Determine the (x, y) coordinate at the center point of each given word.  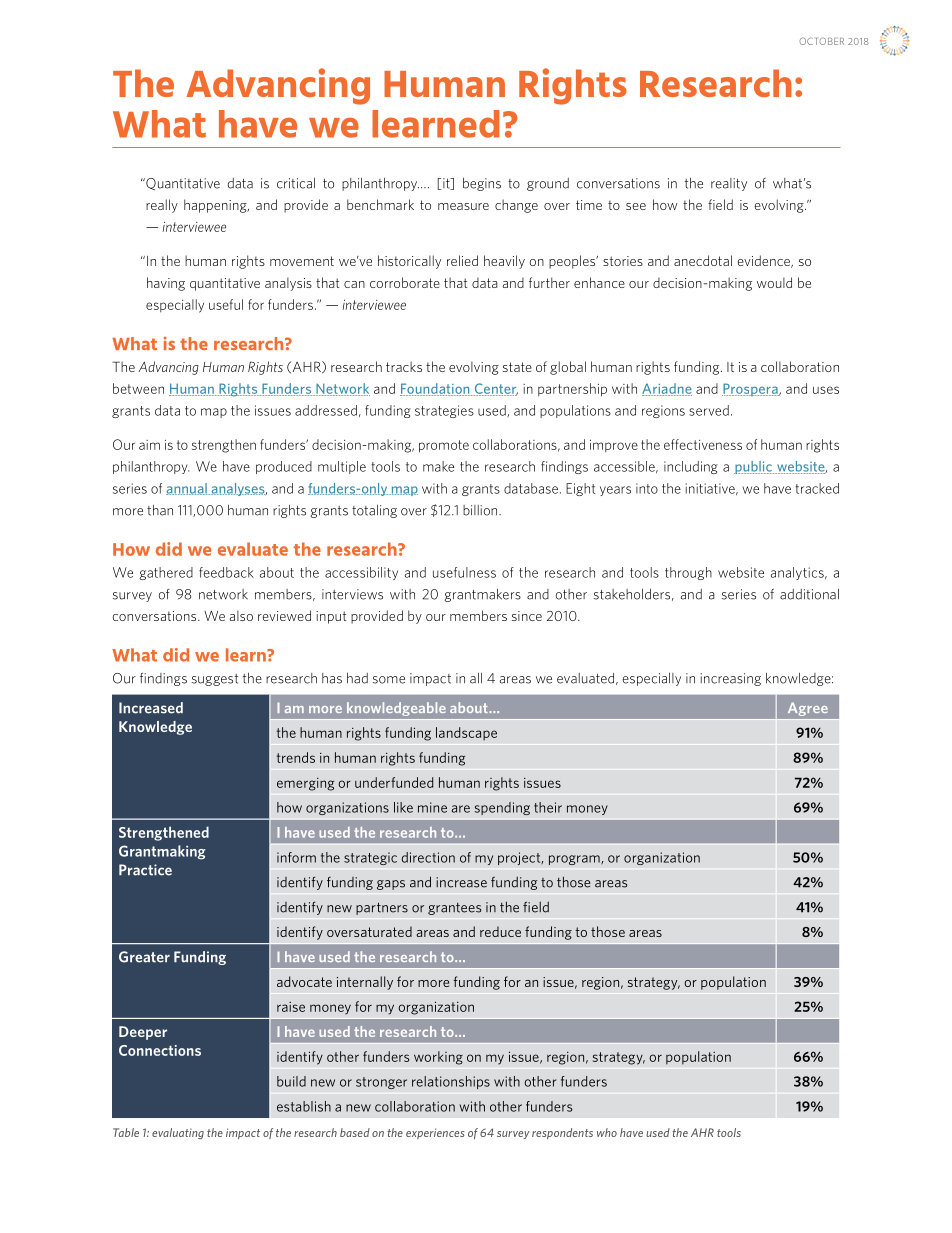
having (166, 284)
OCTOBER (821, 41)
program (575, 860)
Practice (145, 870)
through (688, 573)
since (527, 616)
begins (482, 184)
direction (428, 857)
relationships (451, 1082)
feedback (226, 572)
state (517, 367)
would (774, 282)
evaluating (178, 1133)
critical (296, 183)
